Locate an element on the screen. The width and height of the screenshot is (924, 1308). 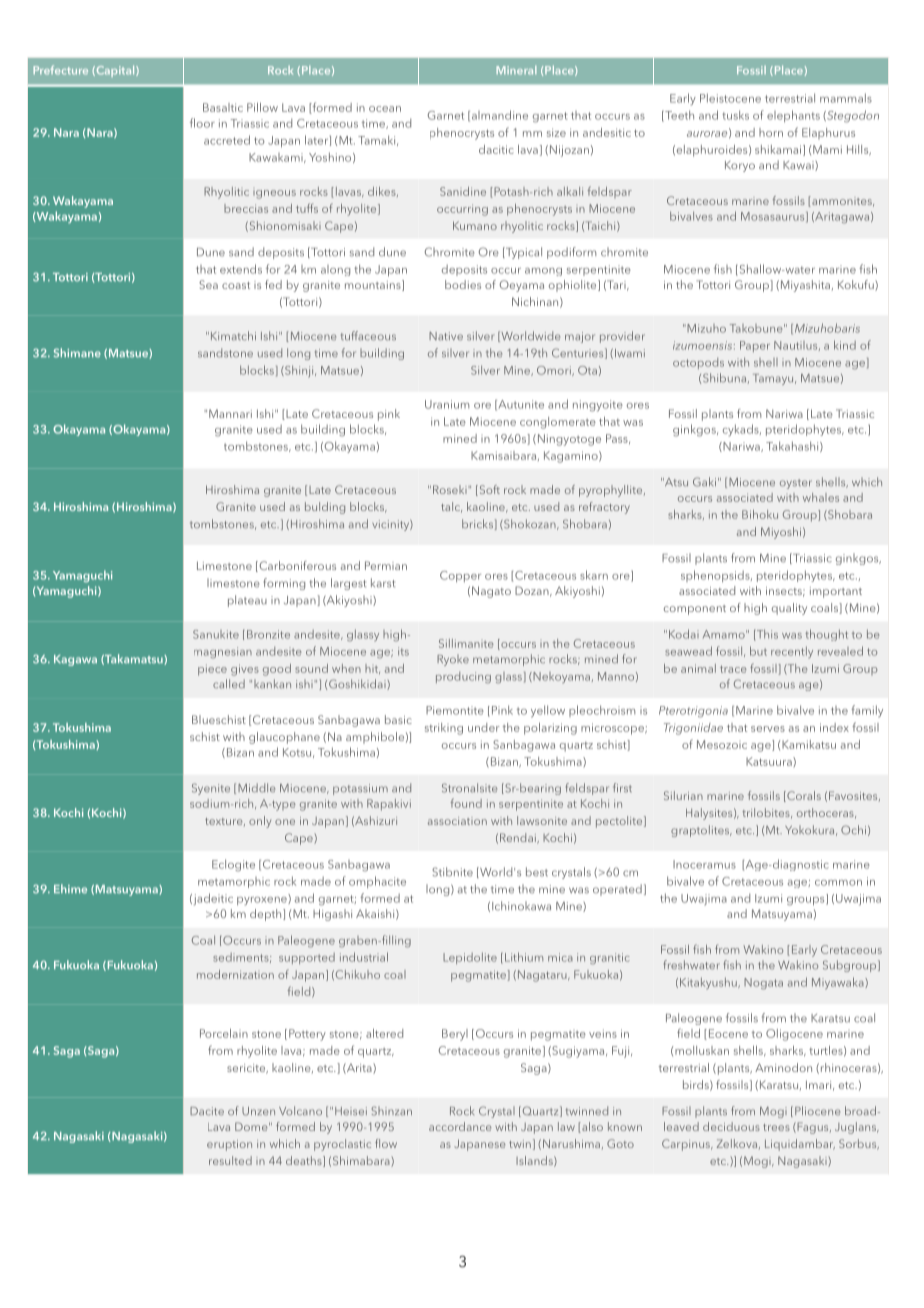
ocean is located at coordinates (385, 109).
